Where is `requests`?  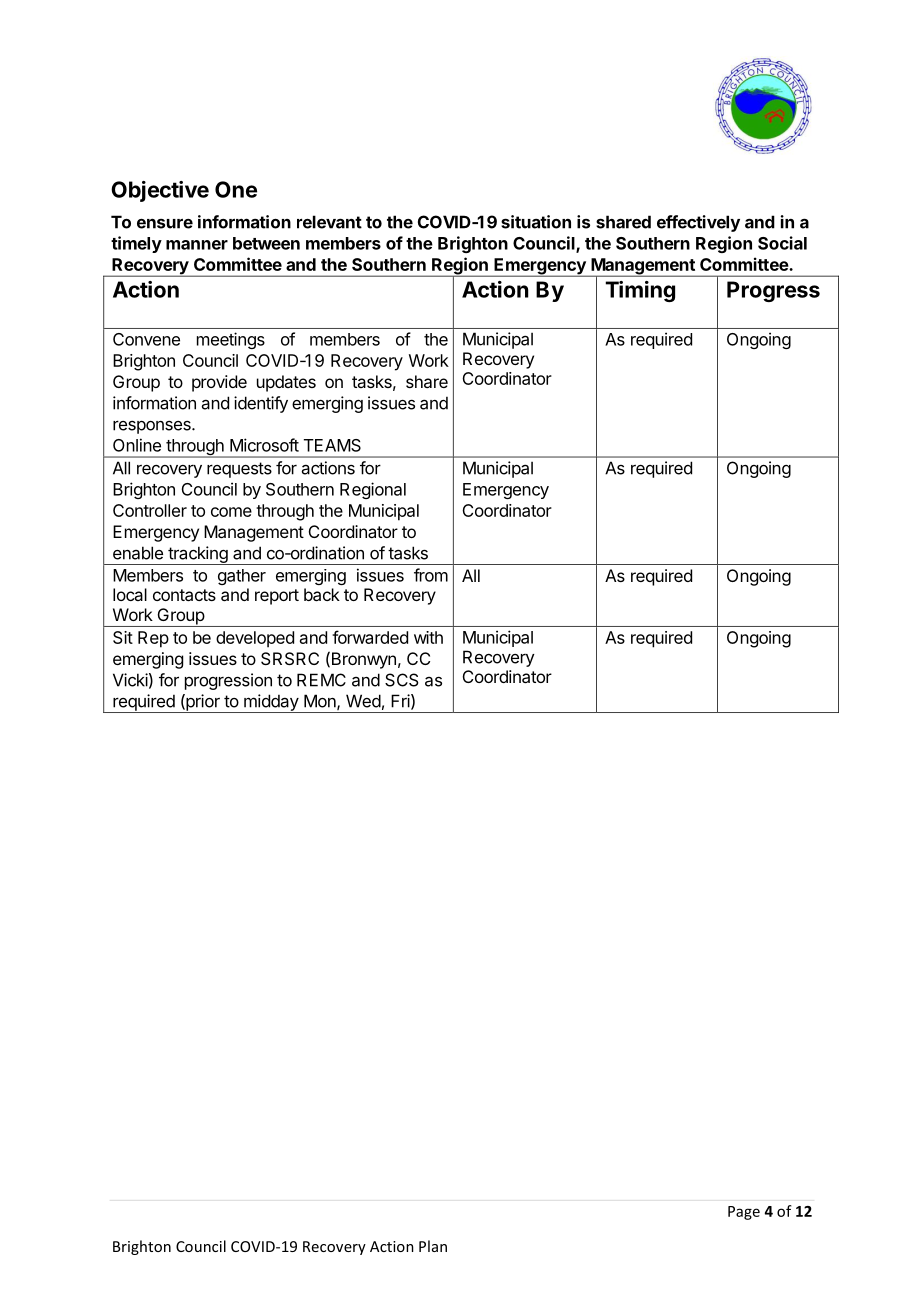
requests is located at coordinates (239, 470).
